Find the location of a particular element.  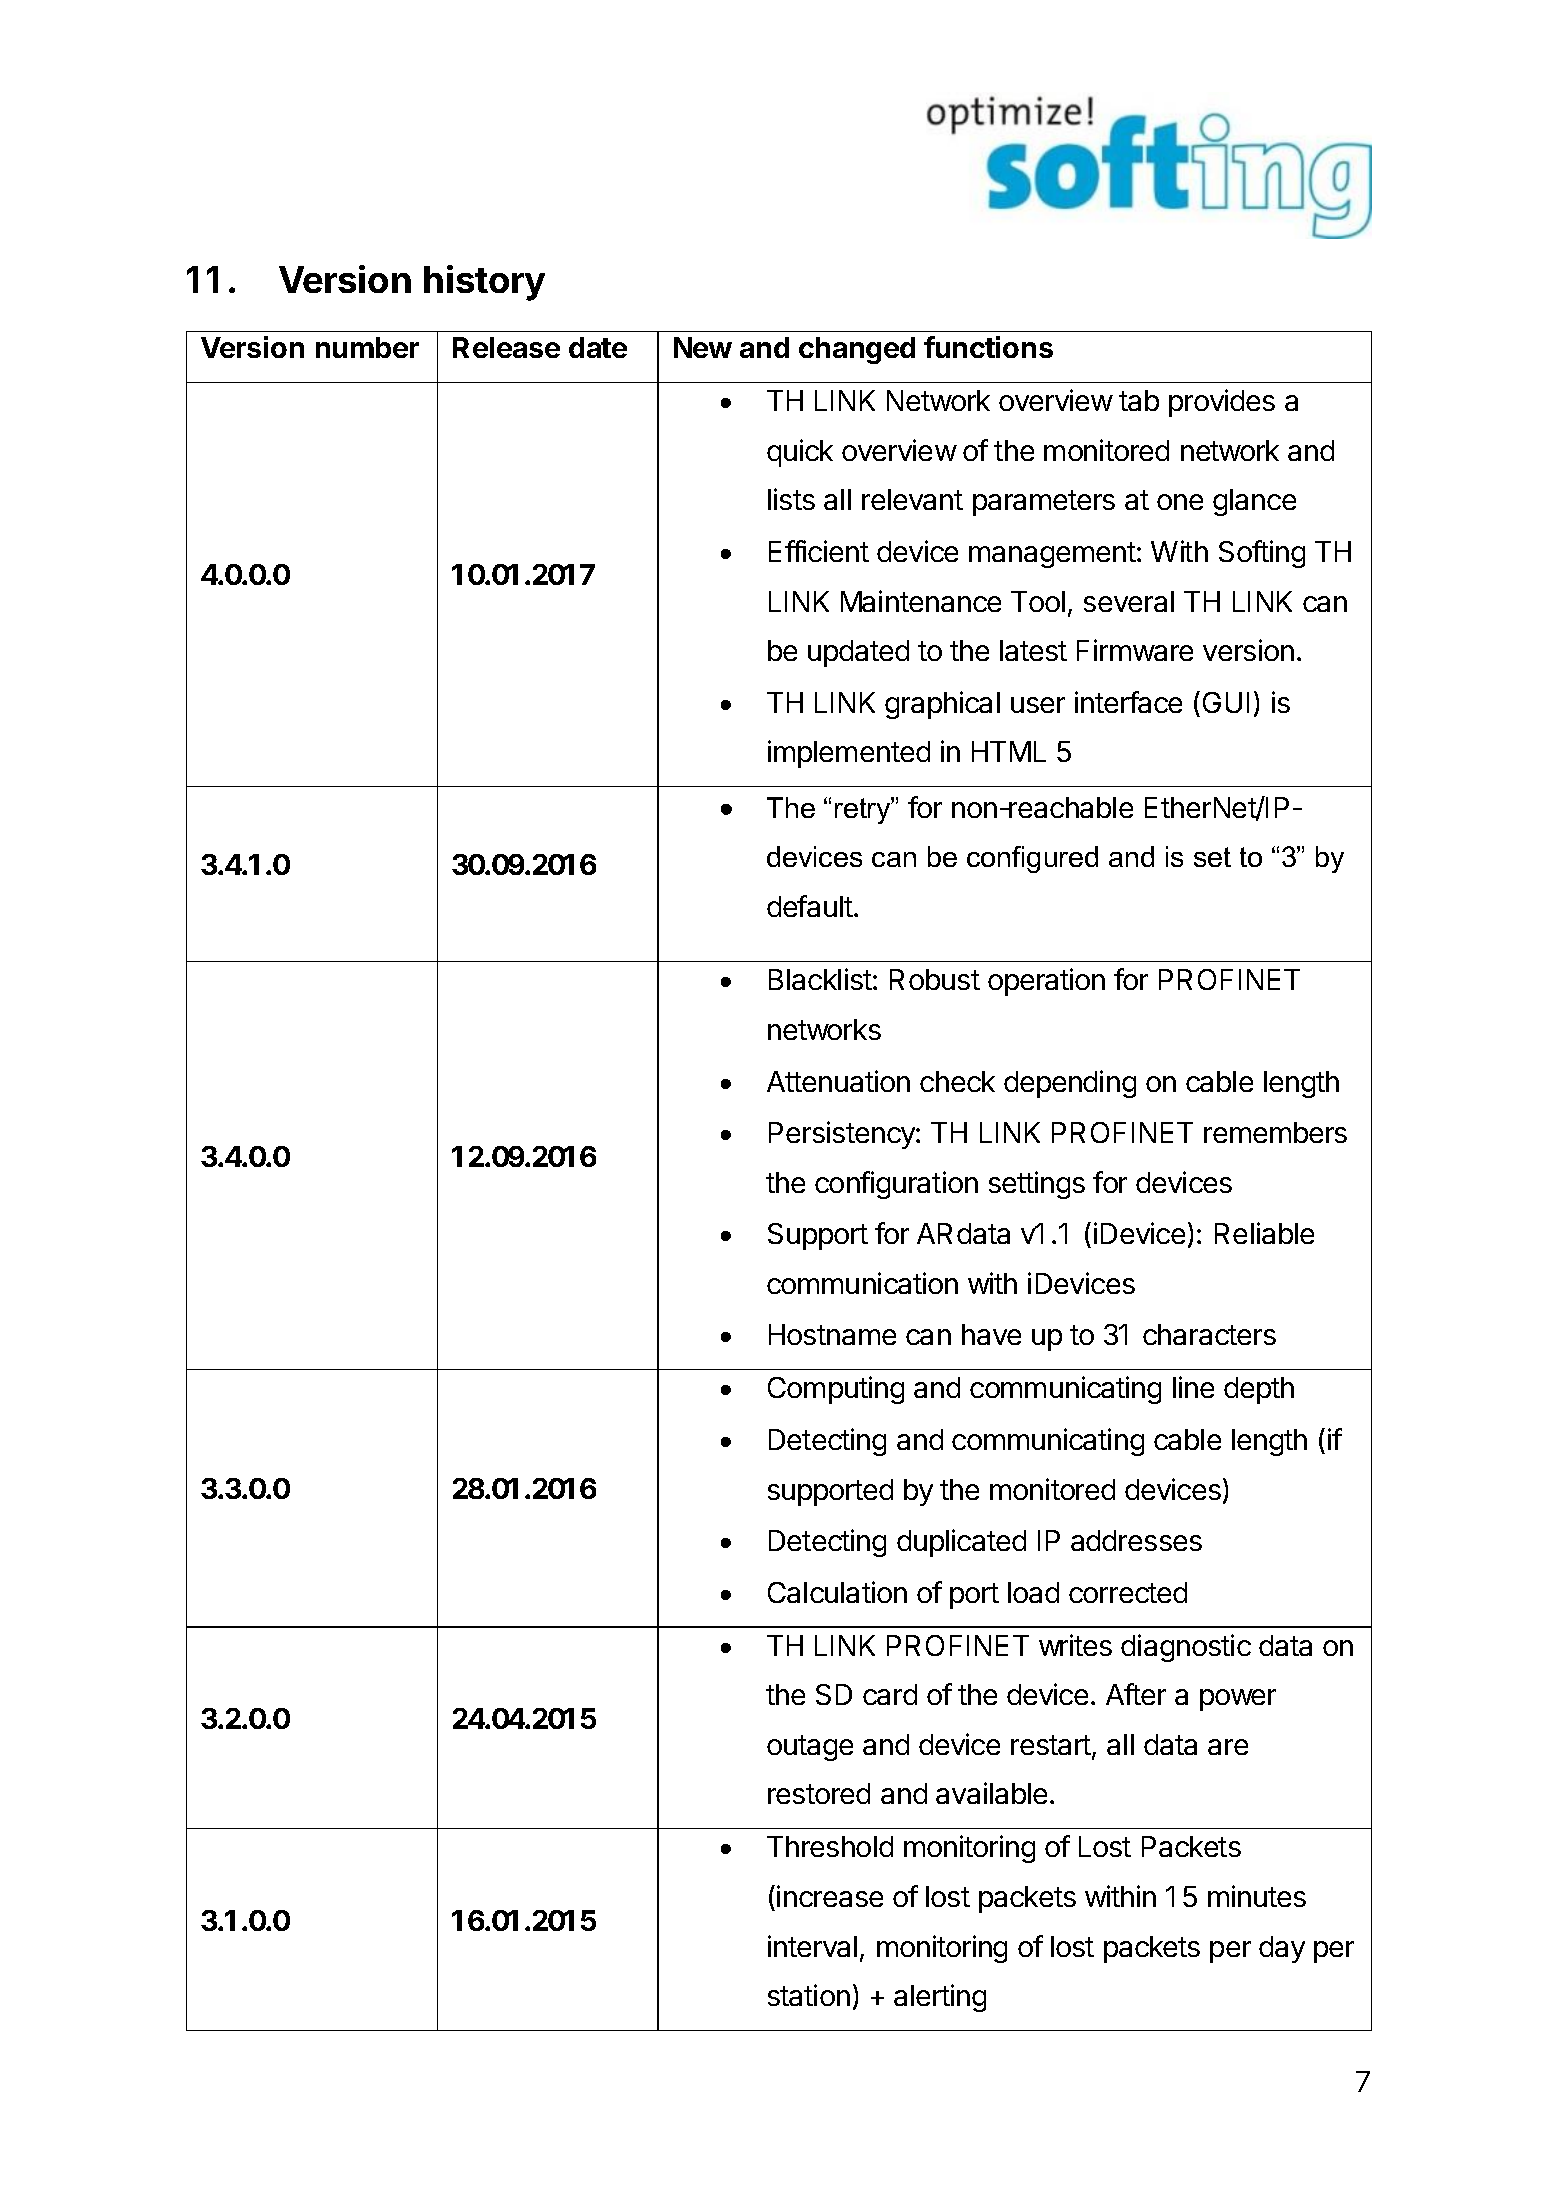

Calculation is located at coordinates (837, 1592).
